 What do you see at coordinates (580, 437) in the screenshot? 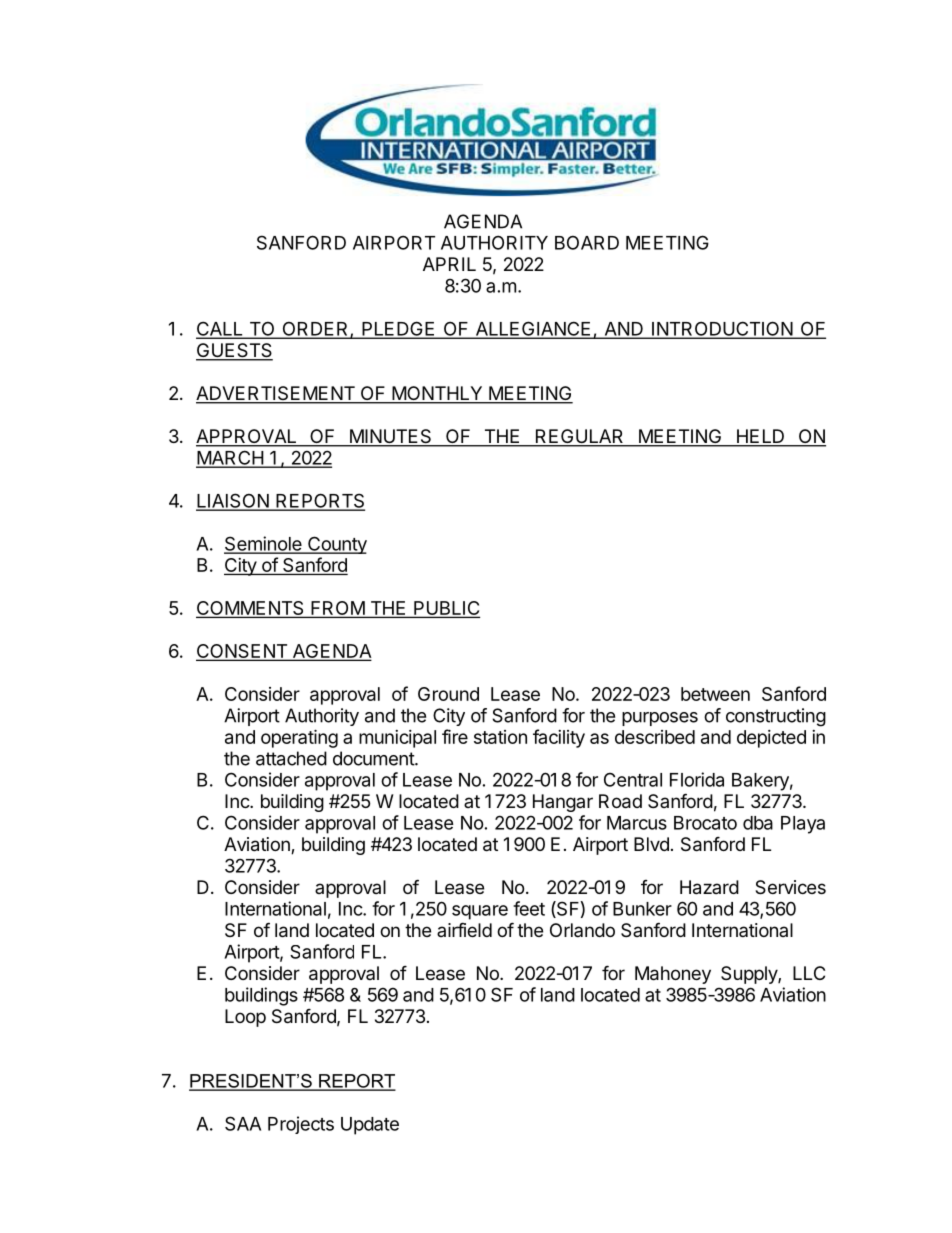
I see `REGULAR` at bounding box center [580, 437].
